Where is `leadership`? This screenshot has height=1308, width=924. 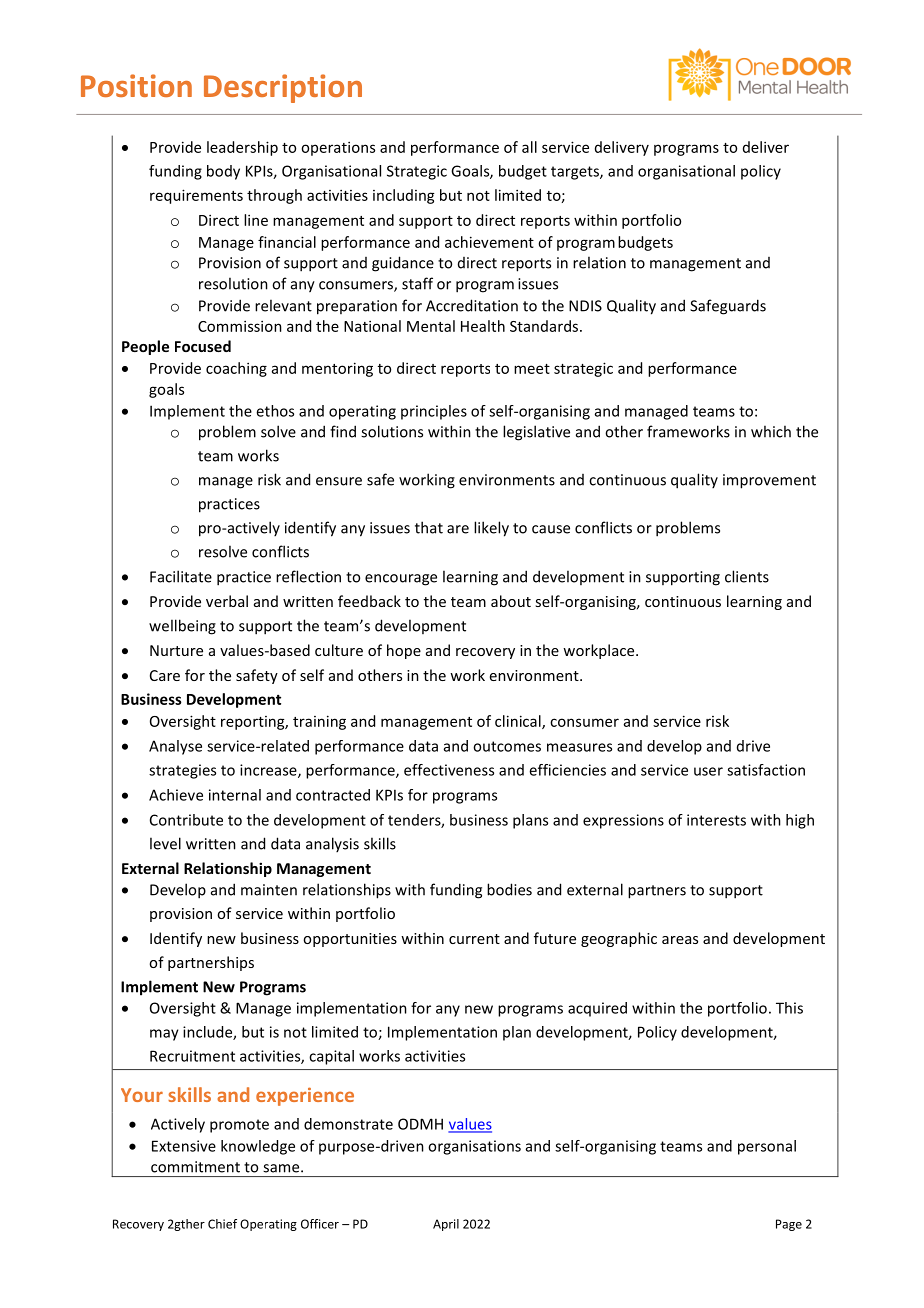 leadership is located at coordinates (242, 148).
